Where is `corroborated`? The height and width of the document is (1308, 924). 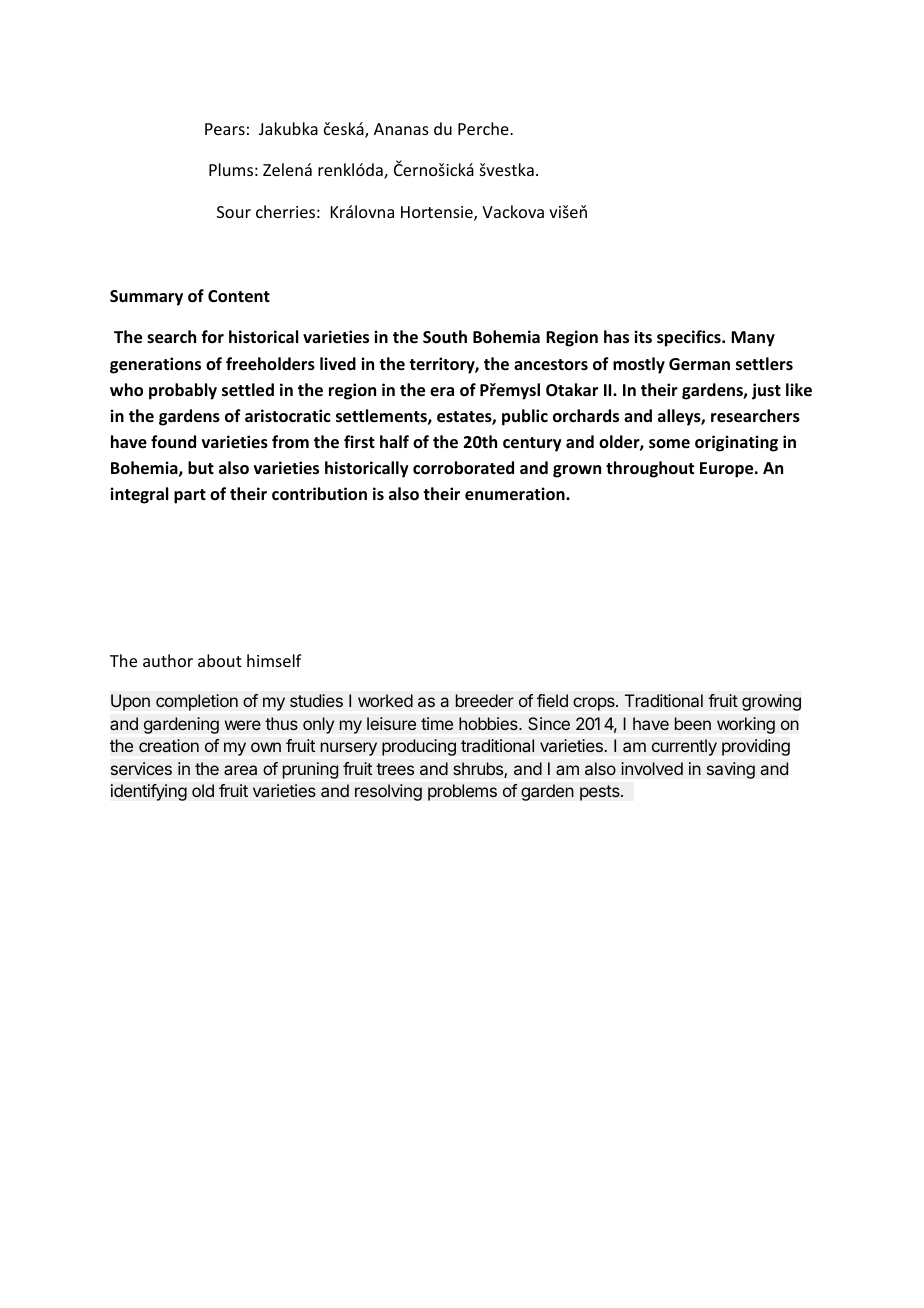 corroborated is located at coordinates (463, 468).
